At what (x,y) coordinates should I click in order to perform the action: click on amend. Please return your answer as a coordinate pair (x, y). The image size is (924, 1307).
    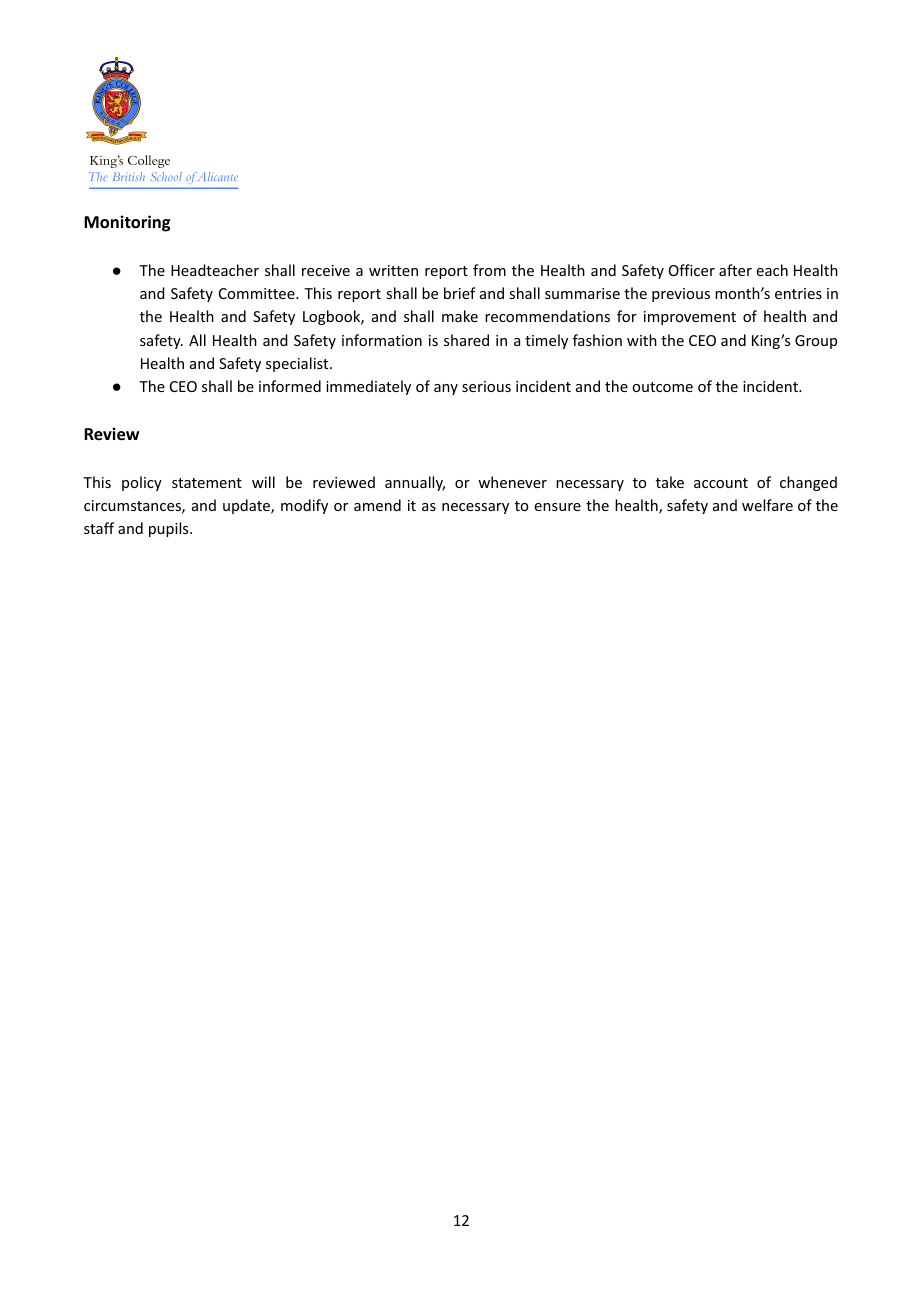
    Looking at the image, I should click on (377, 505).
